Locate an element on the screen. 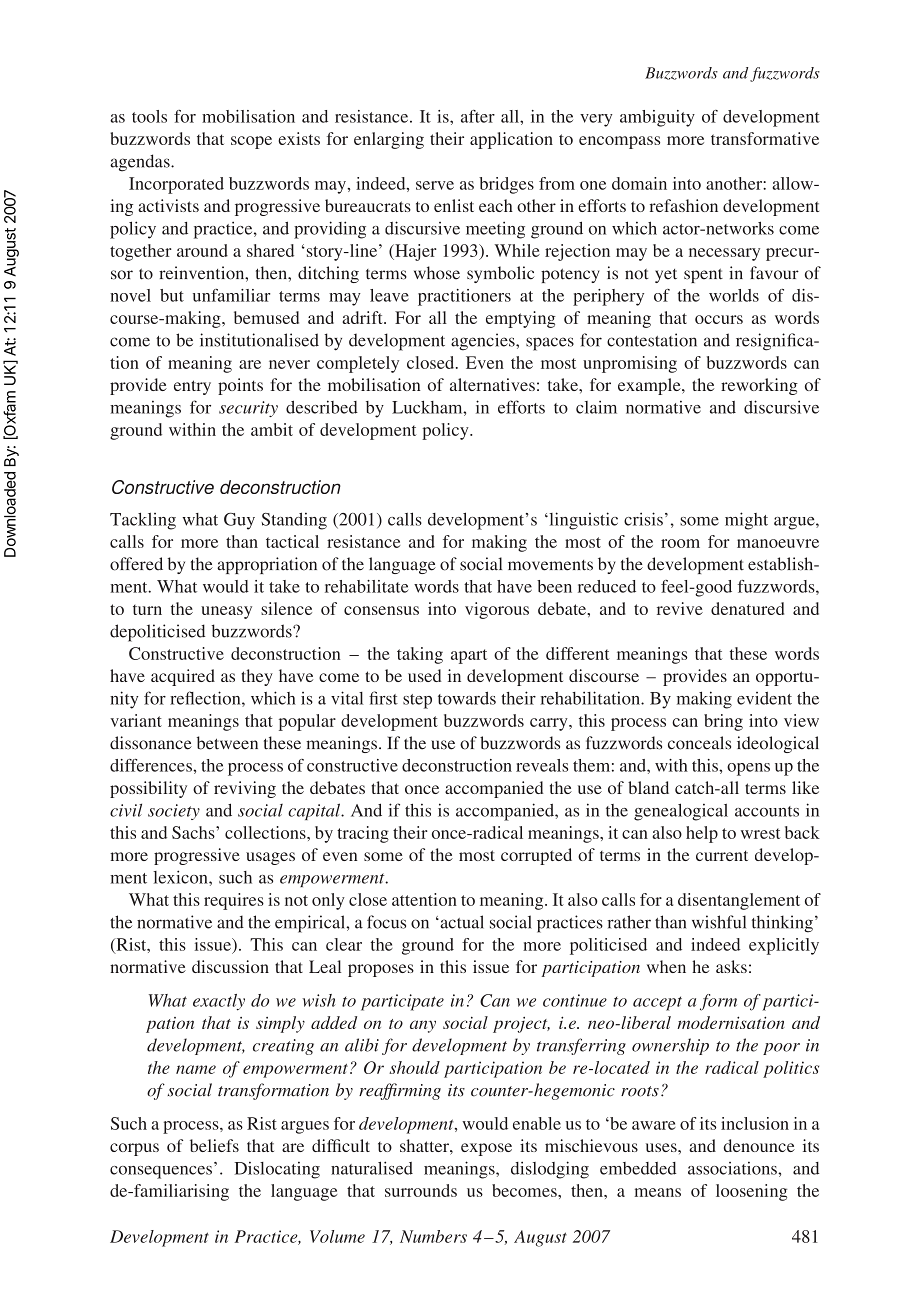 Image resolution: width=922 pixels, height=1316 pixels. apart is located at coordinates (469, 656).
